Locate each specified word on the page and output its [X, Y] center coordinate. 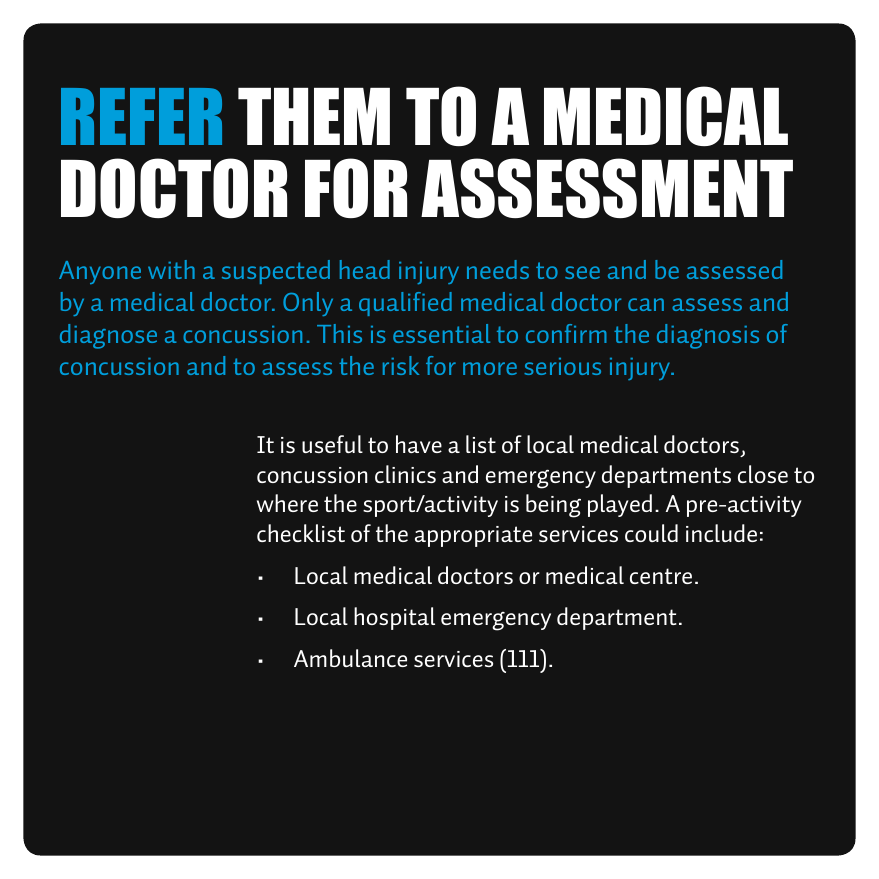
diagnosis [708, 336]
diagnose [108, 336]
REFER [141, 116]
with [171, 269]
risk [401, 365]
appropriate [473, 536]
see [582, 272]
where [287, 503]
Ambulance [350, 658]
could [651, 533]
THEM [314, 116]
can [646, 304]
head [365, 269]
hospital [394, 618]
